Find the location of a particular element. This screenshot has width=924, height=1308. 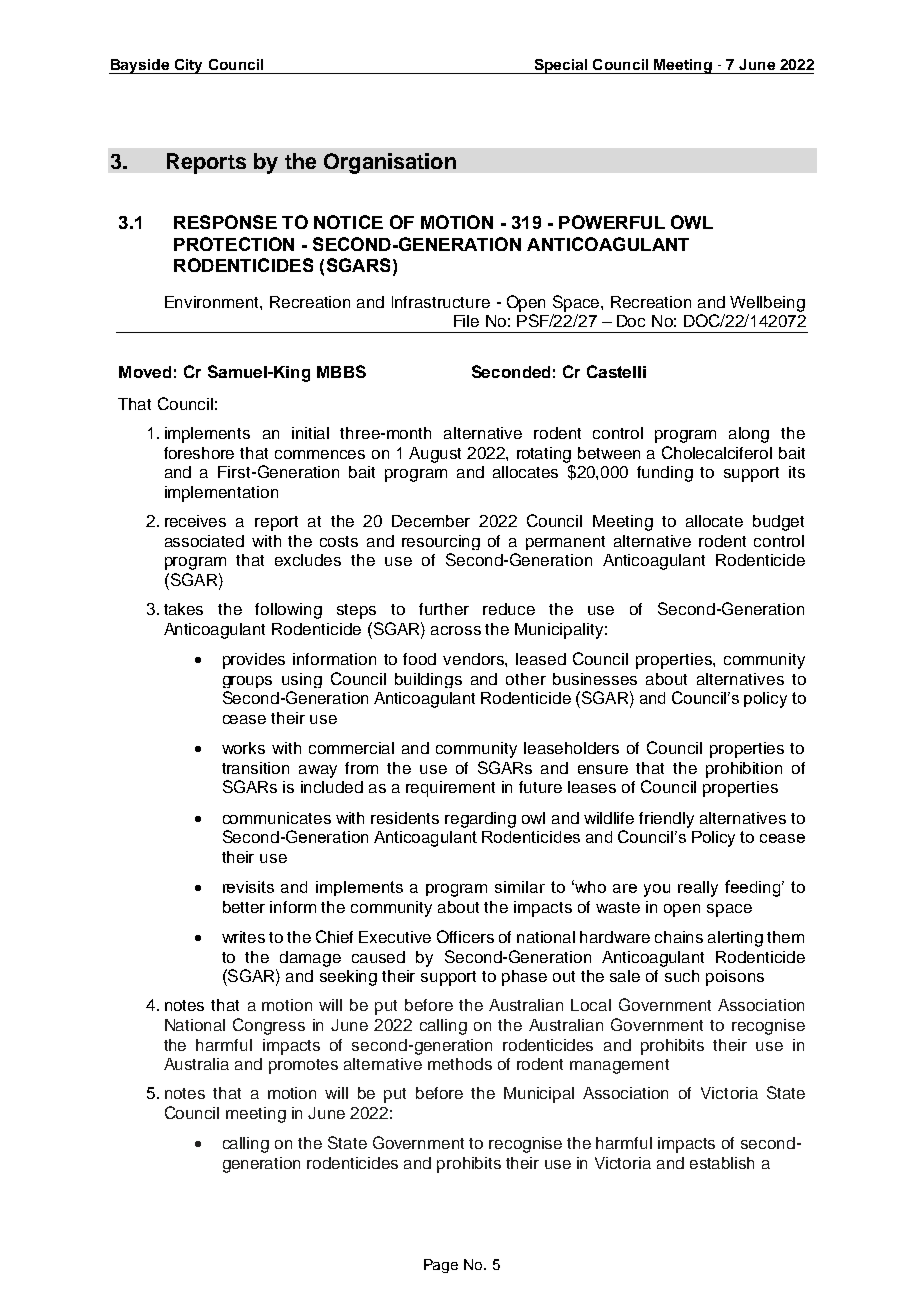

Officers is located at coordinates (465, 936).
